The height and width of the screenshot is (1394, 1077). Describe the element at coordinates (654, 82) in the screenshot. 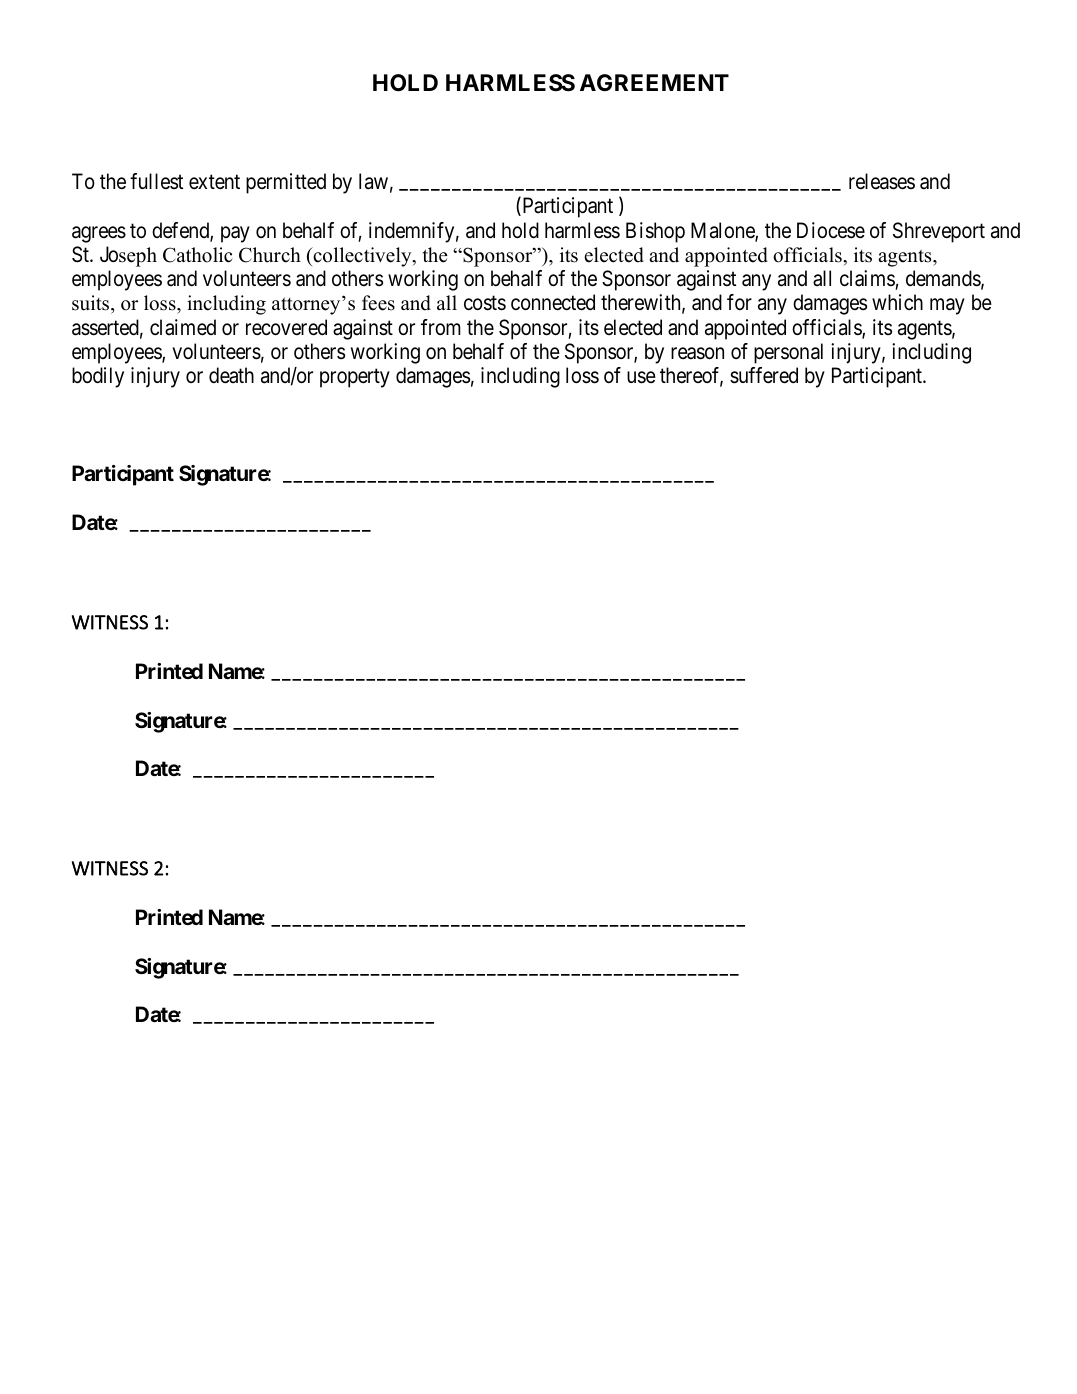

I see `AGREEMENT` at that location.
